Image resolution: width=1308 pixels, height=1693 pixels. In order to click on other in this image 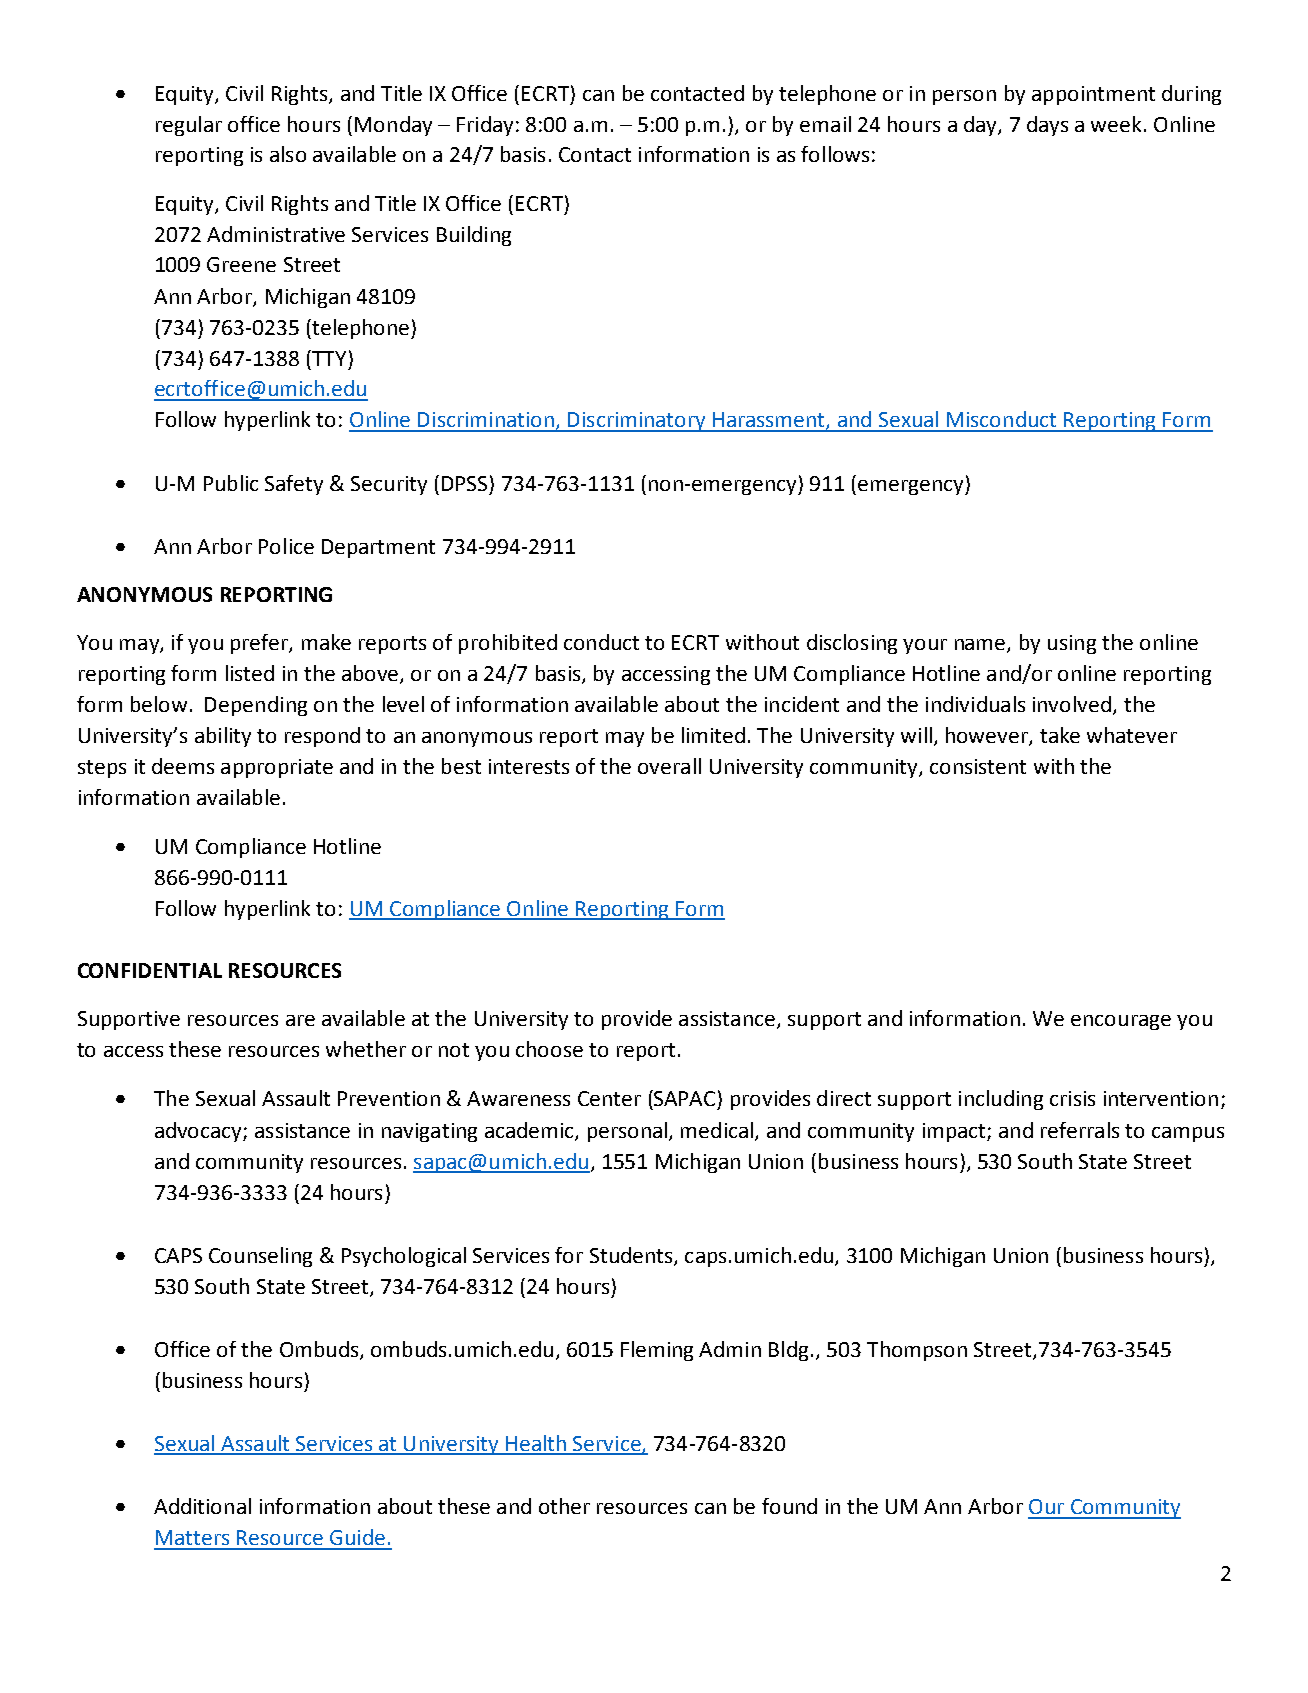, I will do `click(564, 1506)`.
